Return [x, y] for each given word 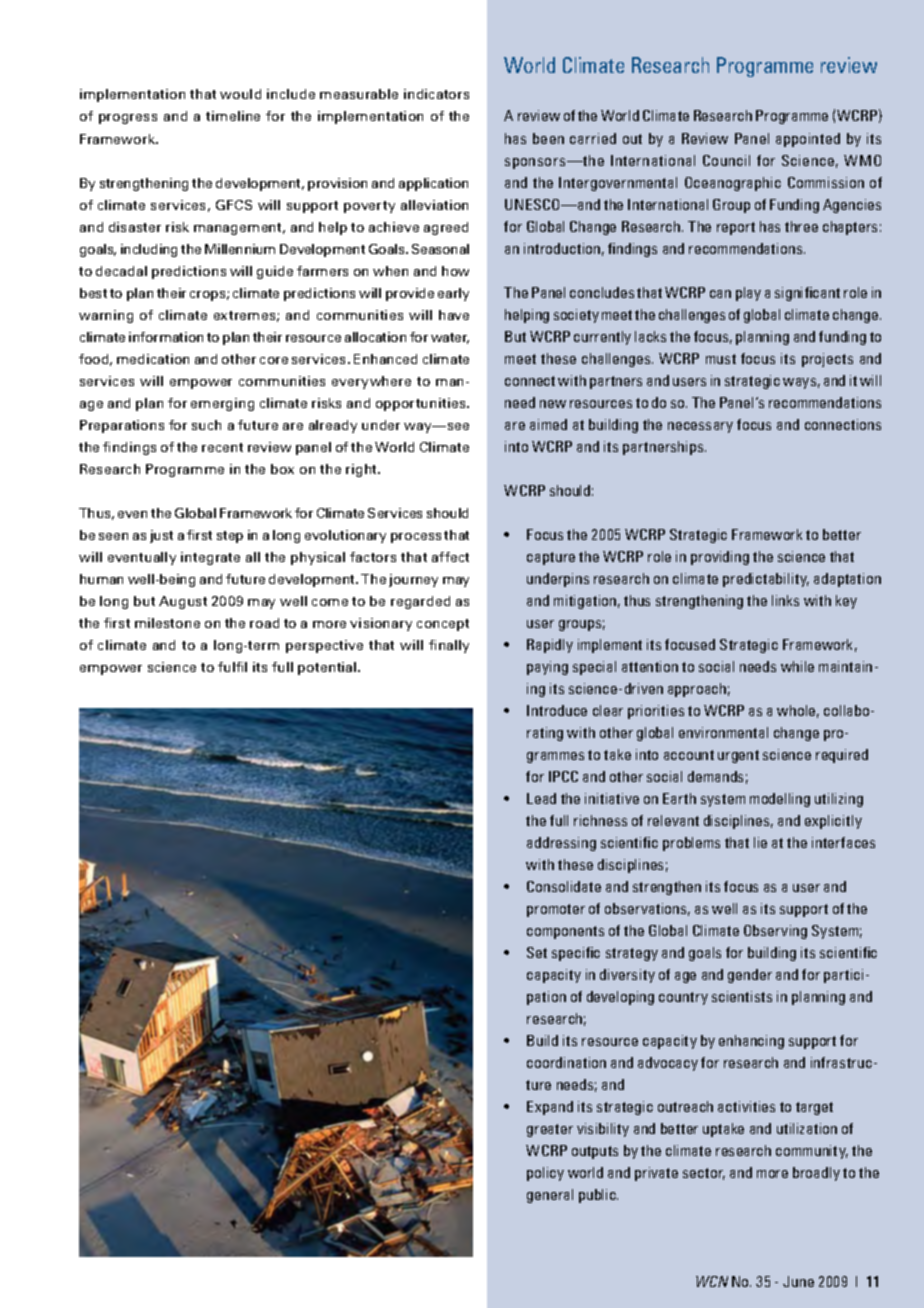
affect [450, 557]
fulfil [232, 667]
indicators [436, 94]
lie [760, 842]
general [550, 1196]
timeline [233, 116]
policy [545, 1174]
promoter [556, 910]
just [161, 536]
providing [720, 558]
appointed [808, 140]
